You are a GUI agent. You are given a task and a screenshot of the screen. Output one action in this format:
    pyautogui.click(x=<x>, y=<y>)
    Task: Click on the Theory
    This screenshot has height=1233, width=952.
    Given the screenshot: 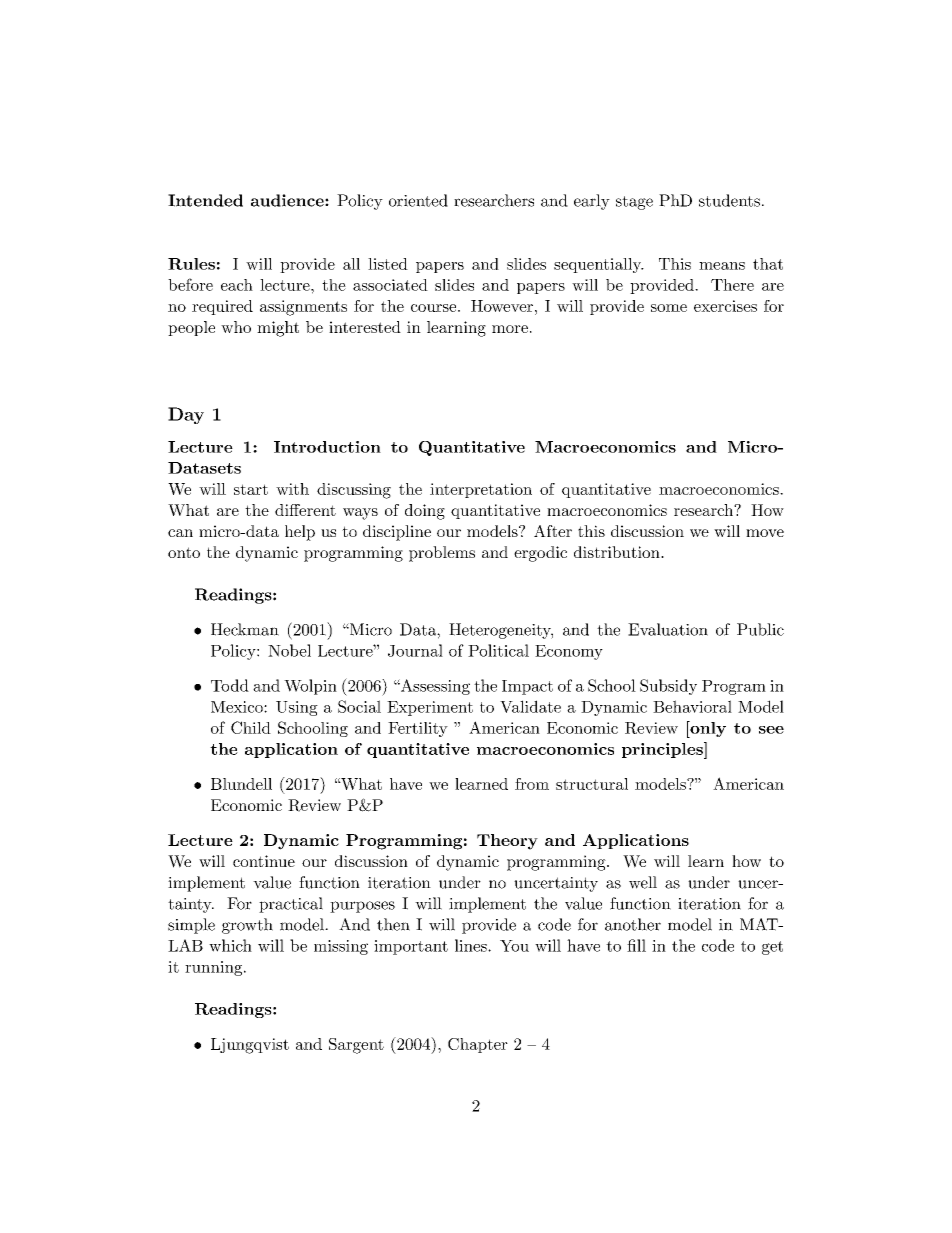 What is the action you would take?
    pyautogui.click(x=507, y=842)
